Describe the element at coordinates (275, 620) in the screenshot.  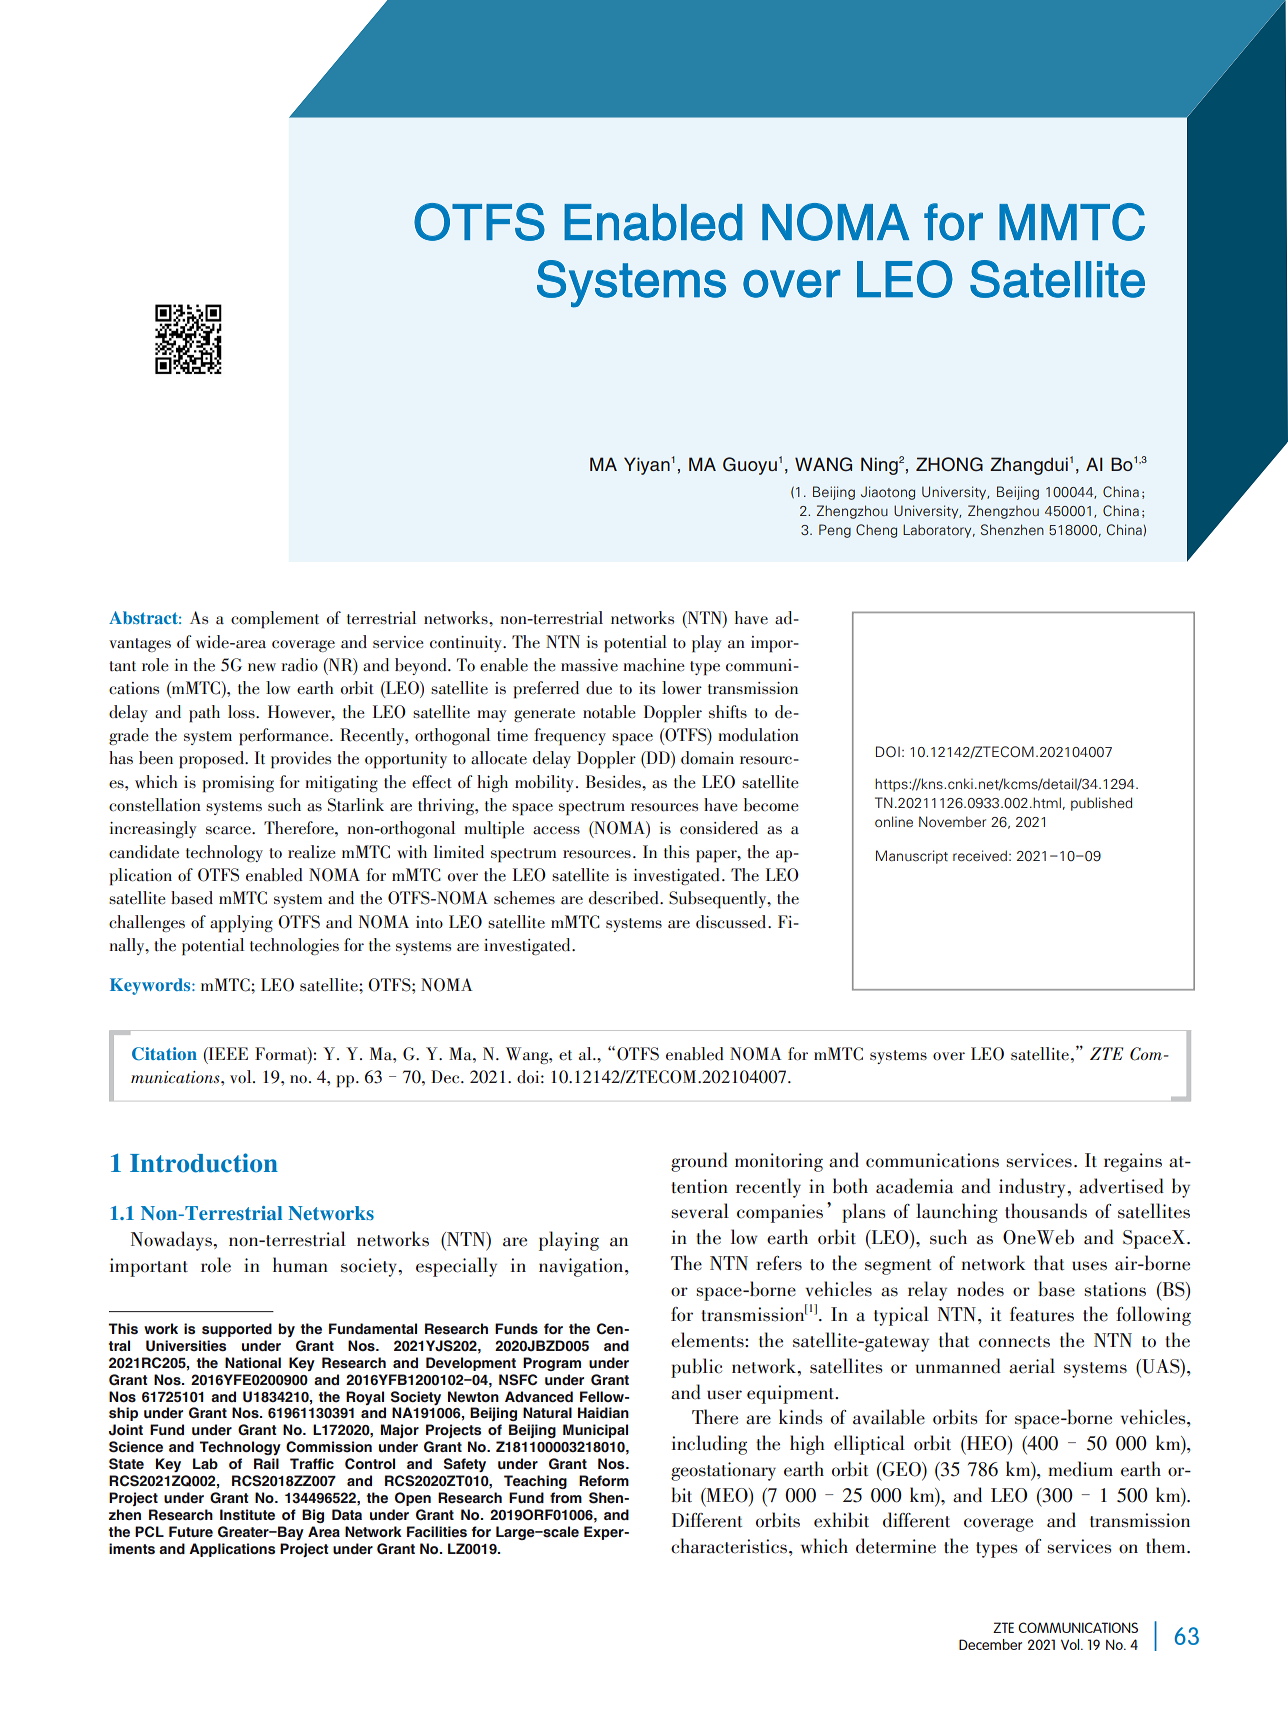
I see `complement` at that location.
